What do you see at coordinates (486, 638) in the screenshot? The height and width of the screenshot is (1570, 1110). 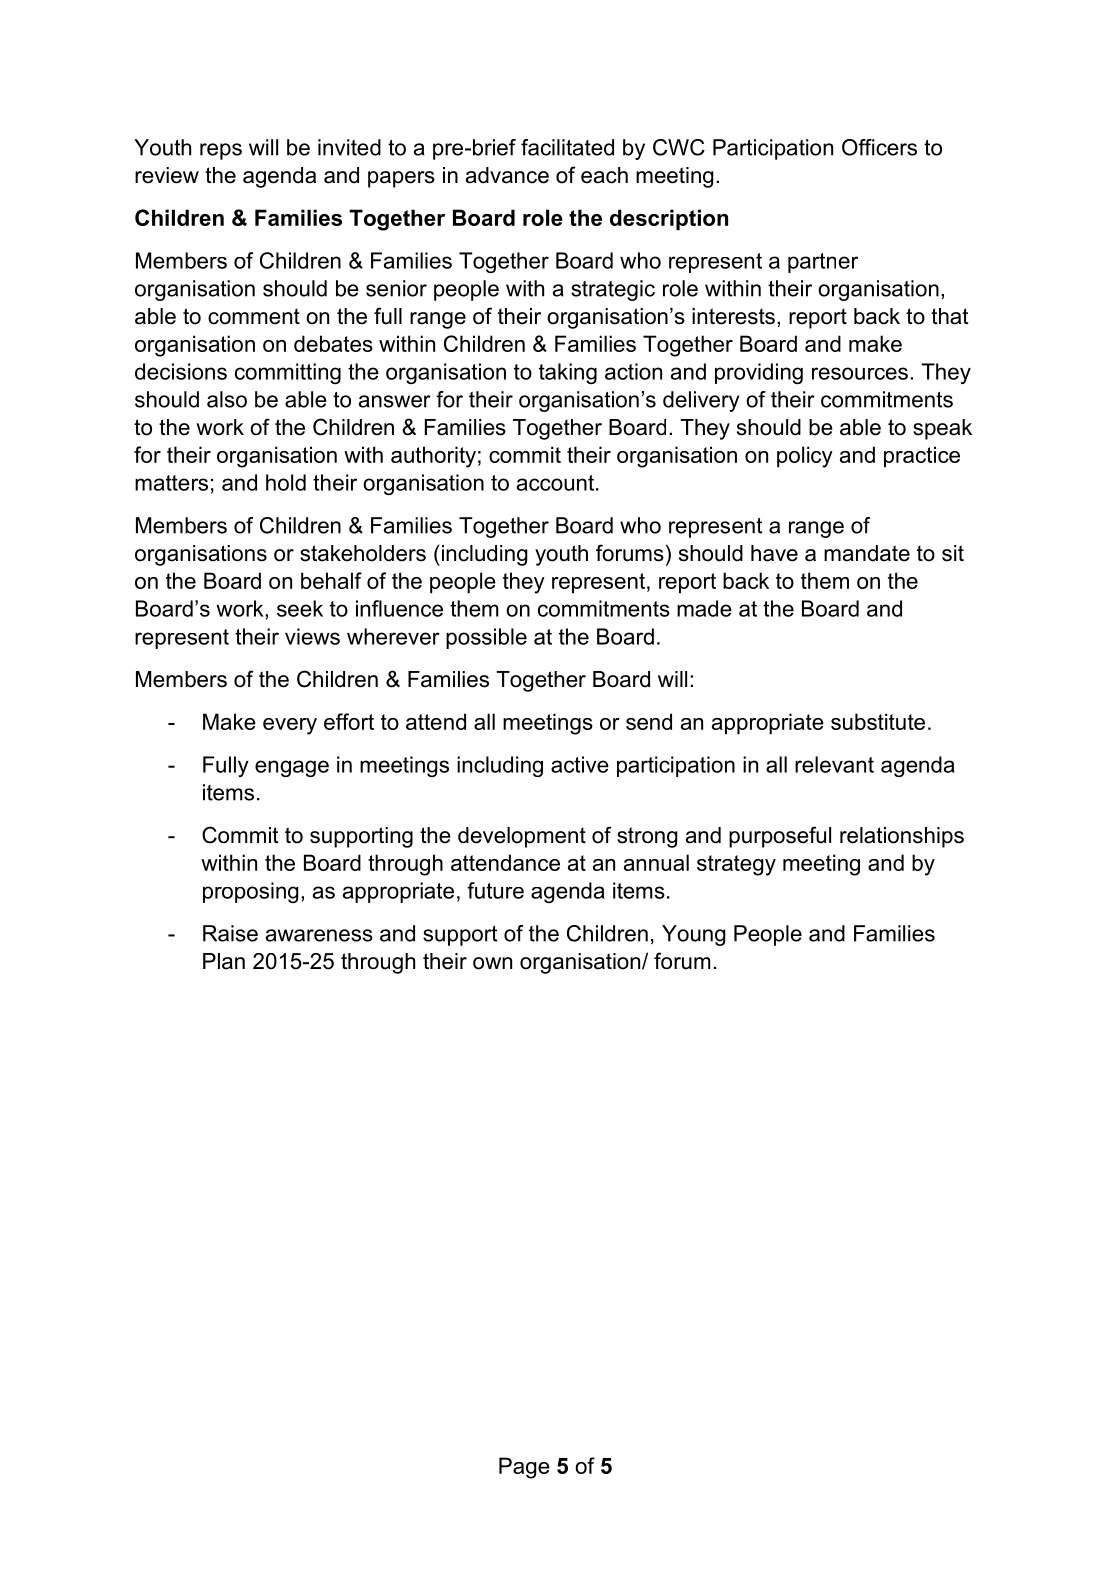 I see `possible` at bounding box center [486, 638].
